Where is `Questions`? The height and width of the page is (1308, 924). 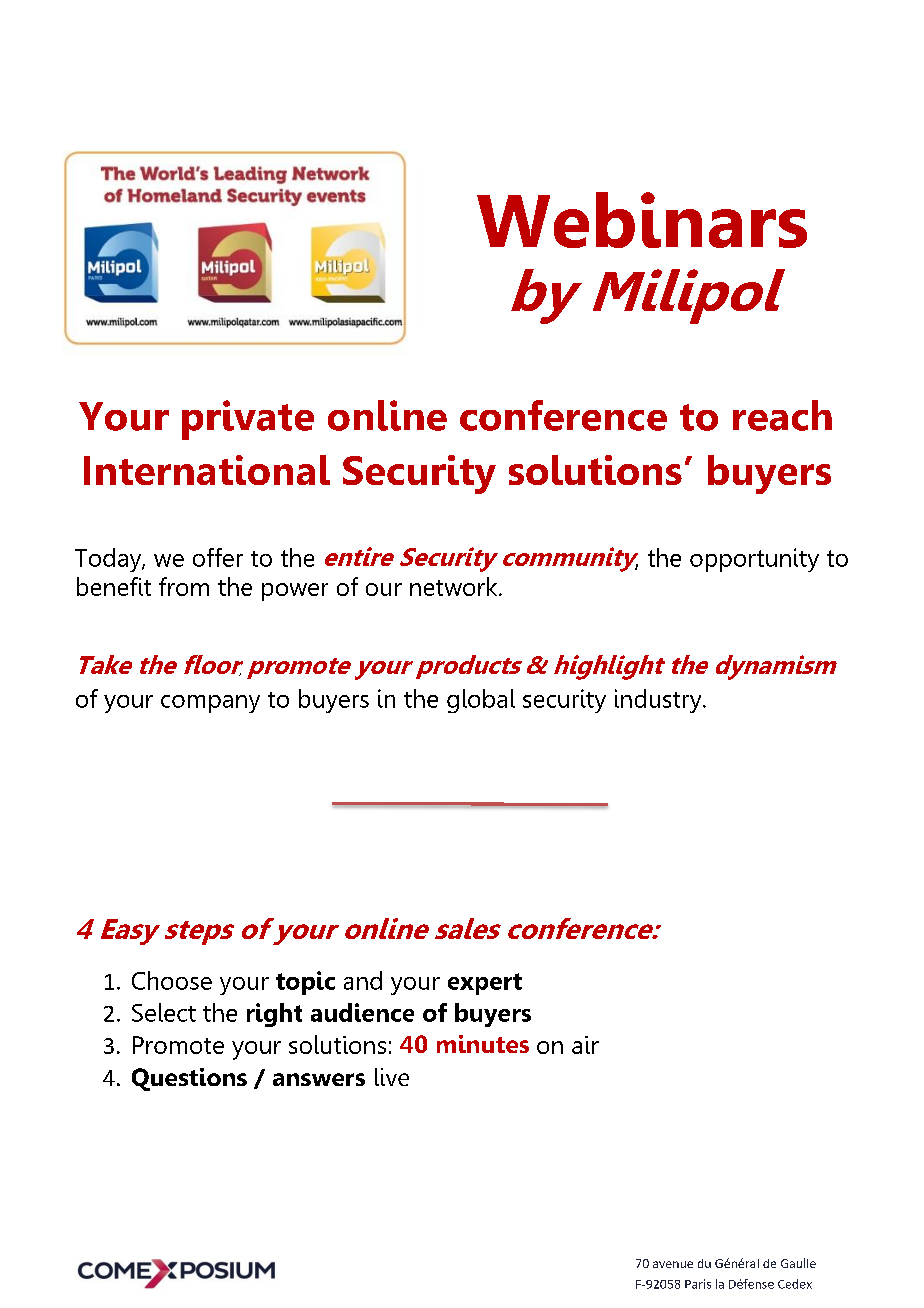 Questions is located at coordinates (189, 1079).
